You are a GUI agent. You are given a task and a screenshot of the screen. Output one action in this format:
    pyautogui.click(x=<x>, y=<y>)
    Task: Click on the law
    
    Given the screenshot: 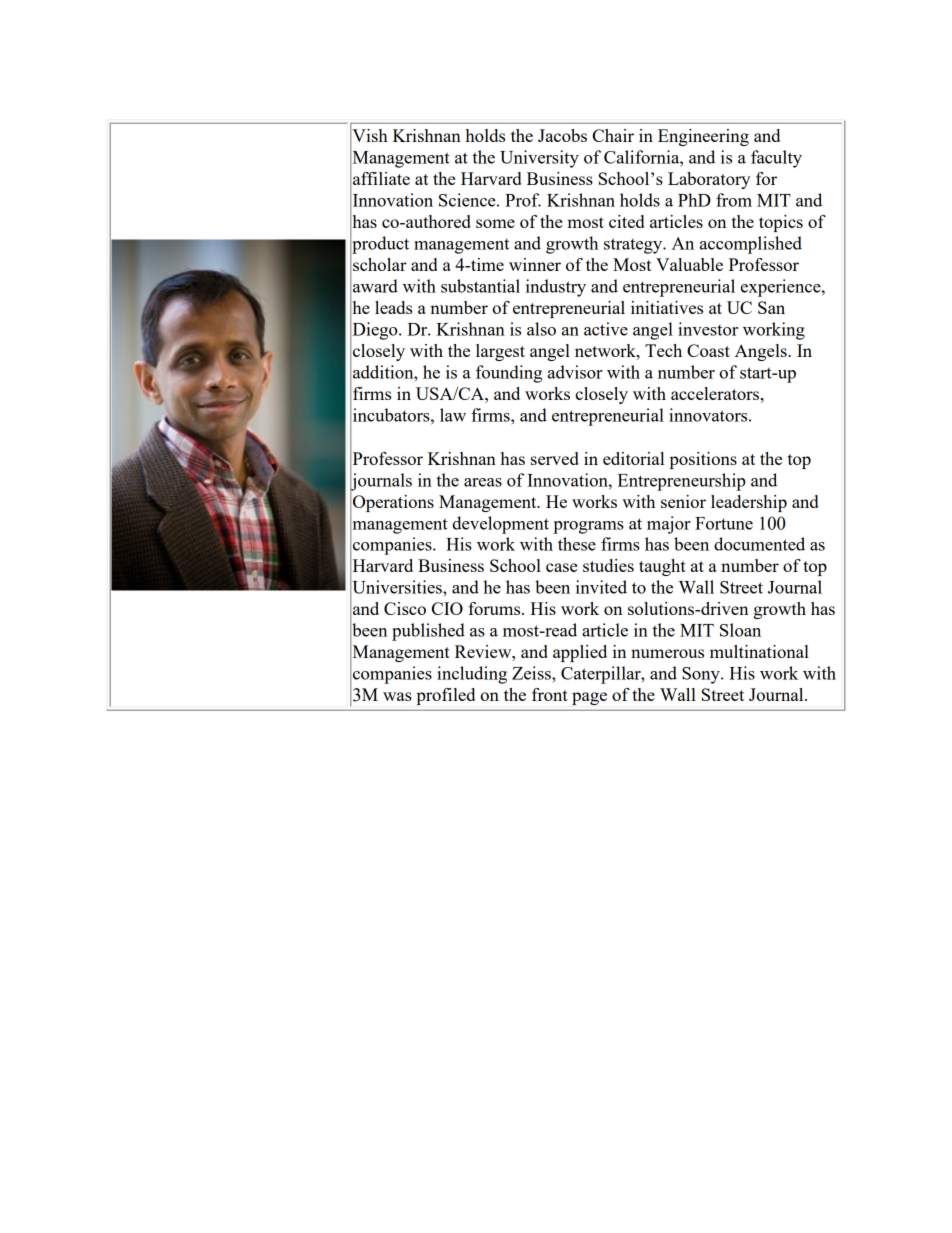 What is the action you would take?
    pyautogui.click(x=453, y=415)
